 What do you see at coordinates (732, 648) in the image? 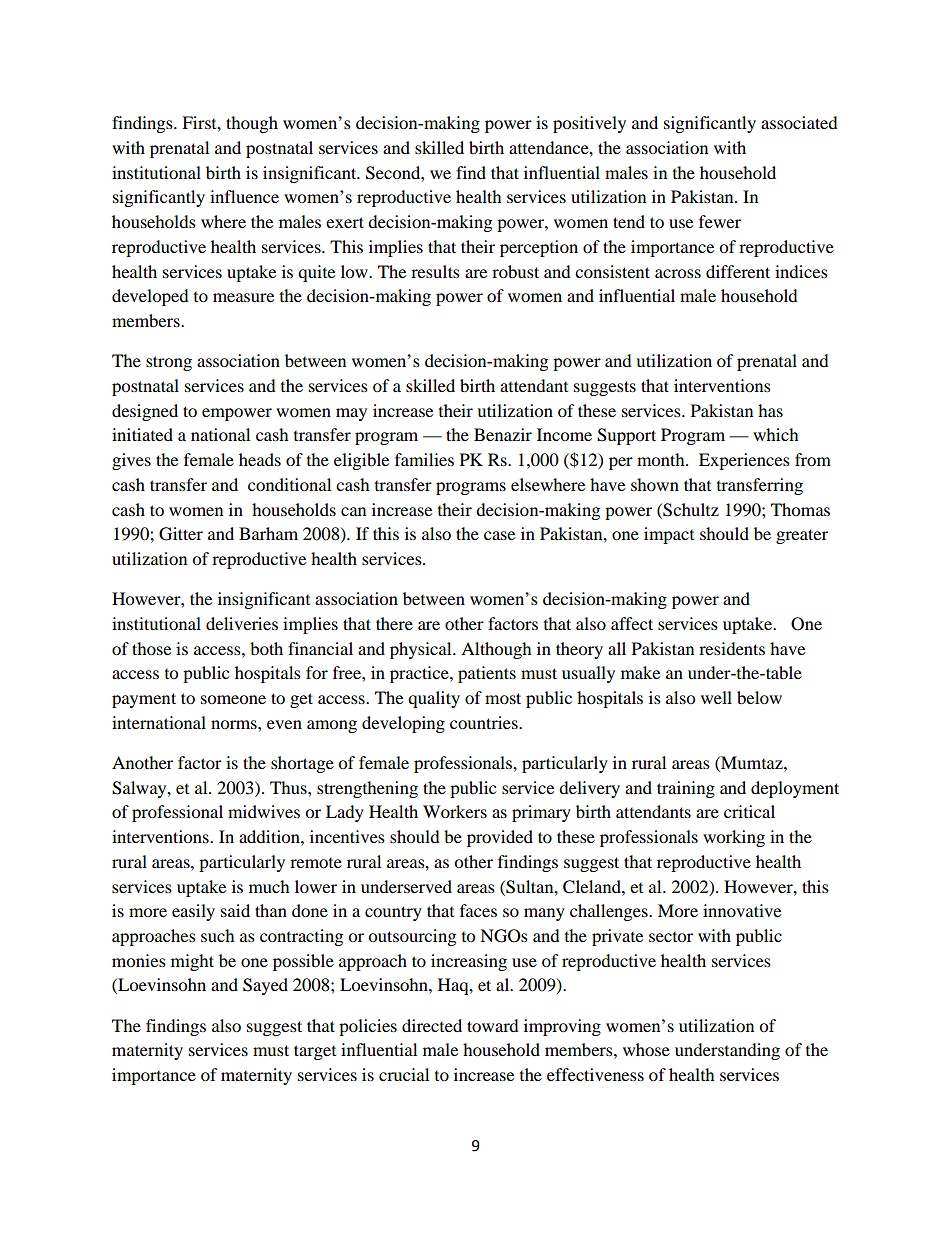
I see `residents` at bounding box center [732, 648].
